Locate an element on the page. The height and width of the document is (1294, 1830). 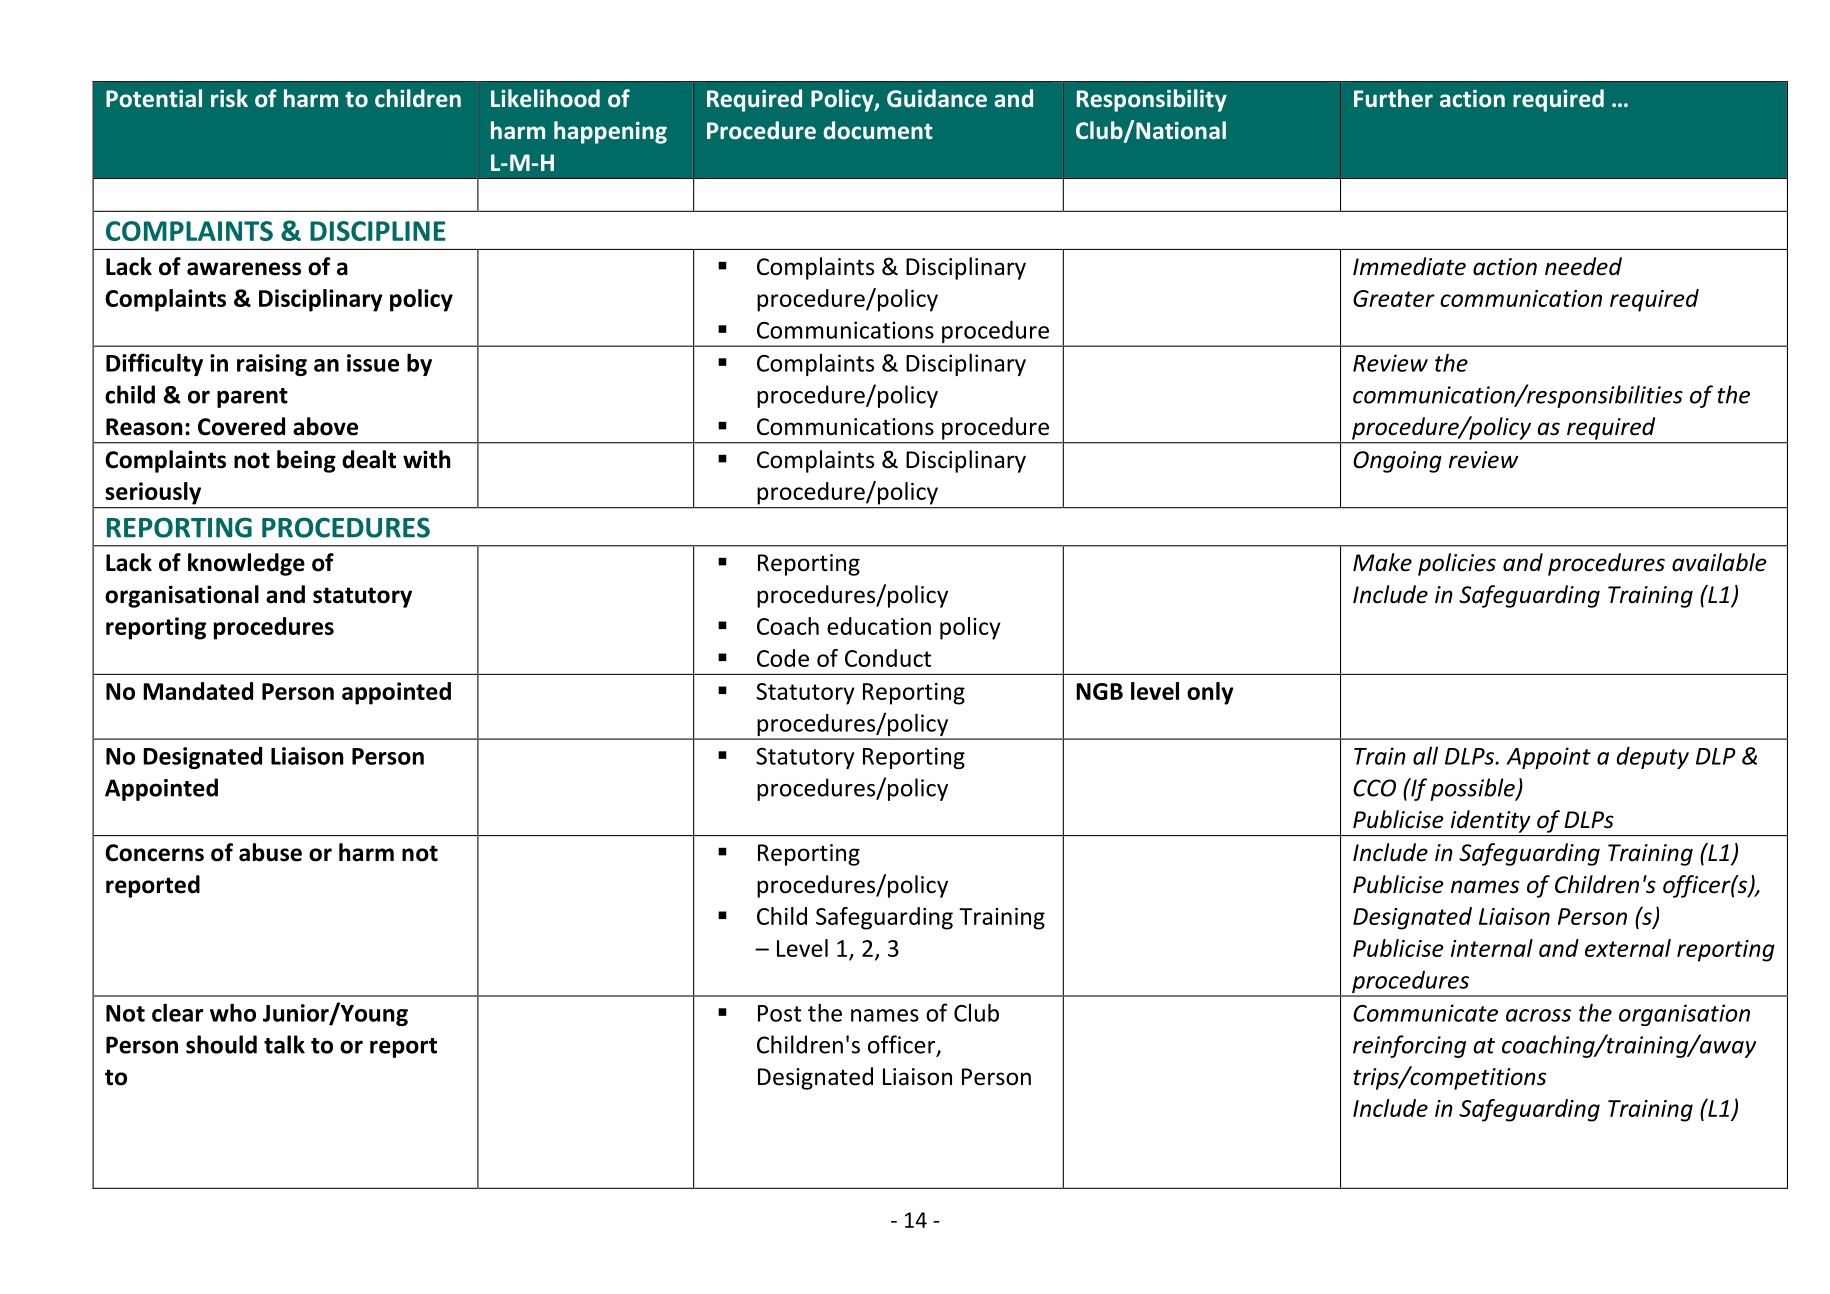
policies is located at coordinates (1457, 564).
